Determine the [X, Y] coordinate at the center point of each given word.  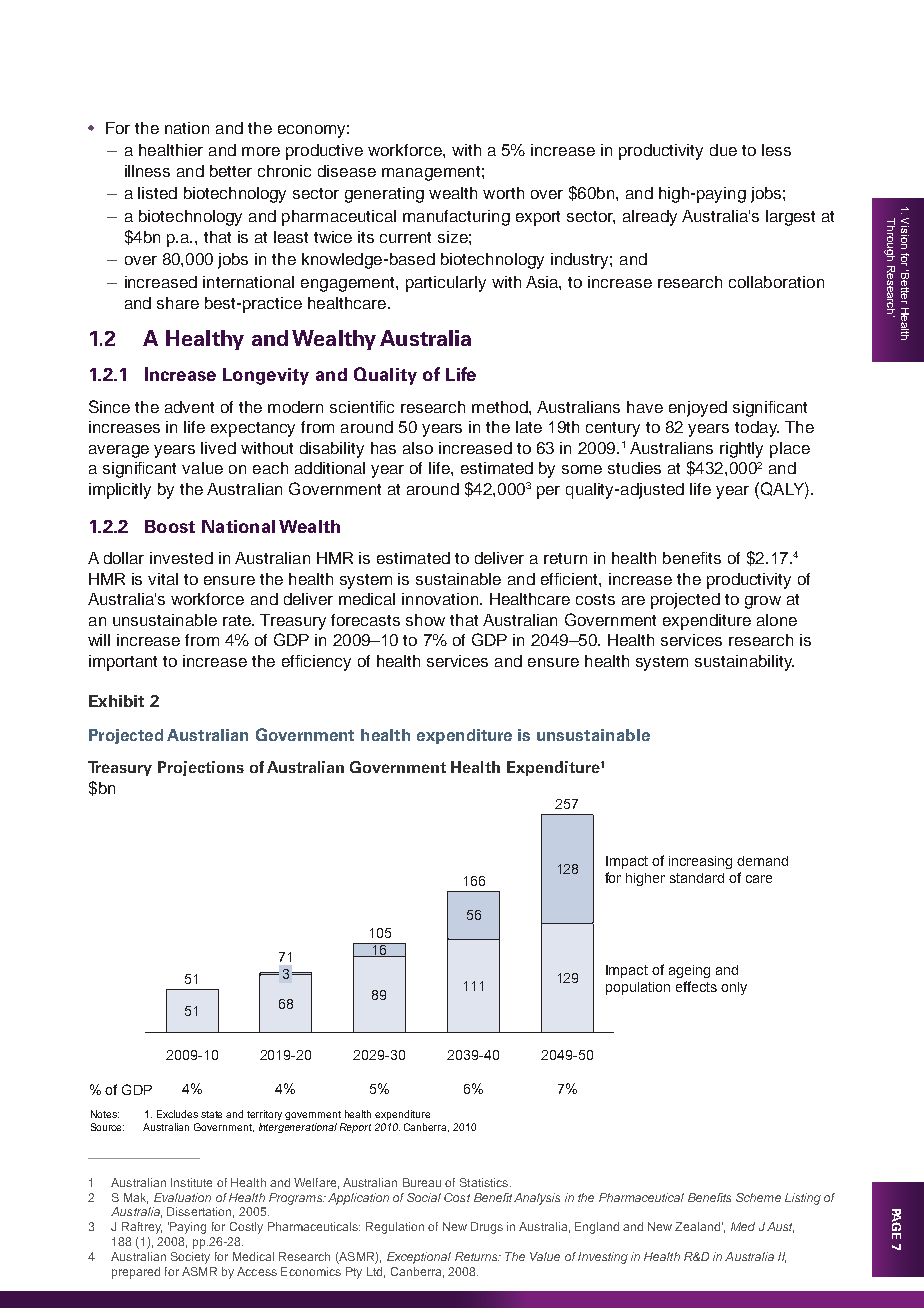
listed [157, 193]
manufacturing [456, 218]
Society [190, 1258]
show [425, 620]
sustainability [744, 663]
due [723, 150]
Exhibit [116, 701]
